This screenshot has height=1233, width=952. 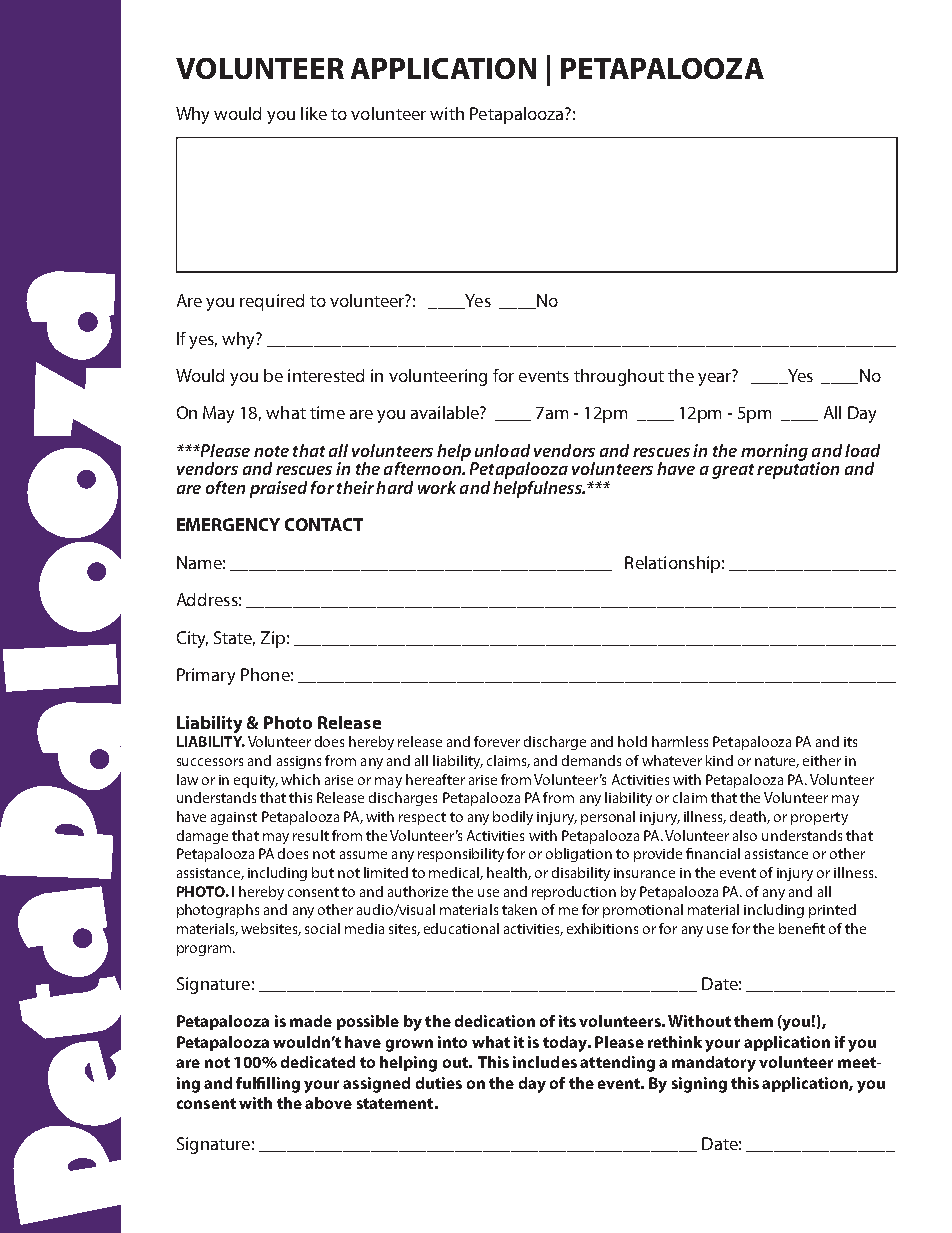 What do you see at coordinates (715, 378) in the screenshot?
I see `year` at bounding box center [715, 378].
